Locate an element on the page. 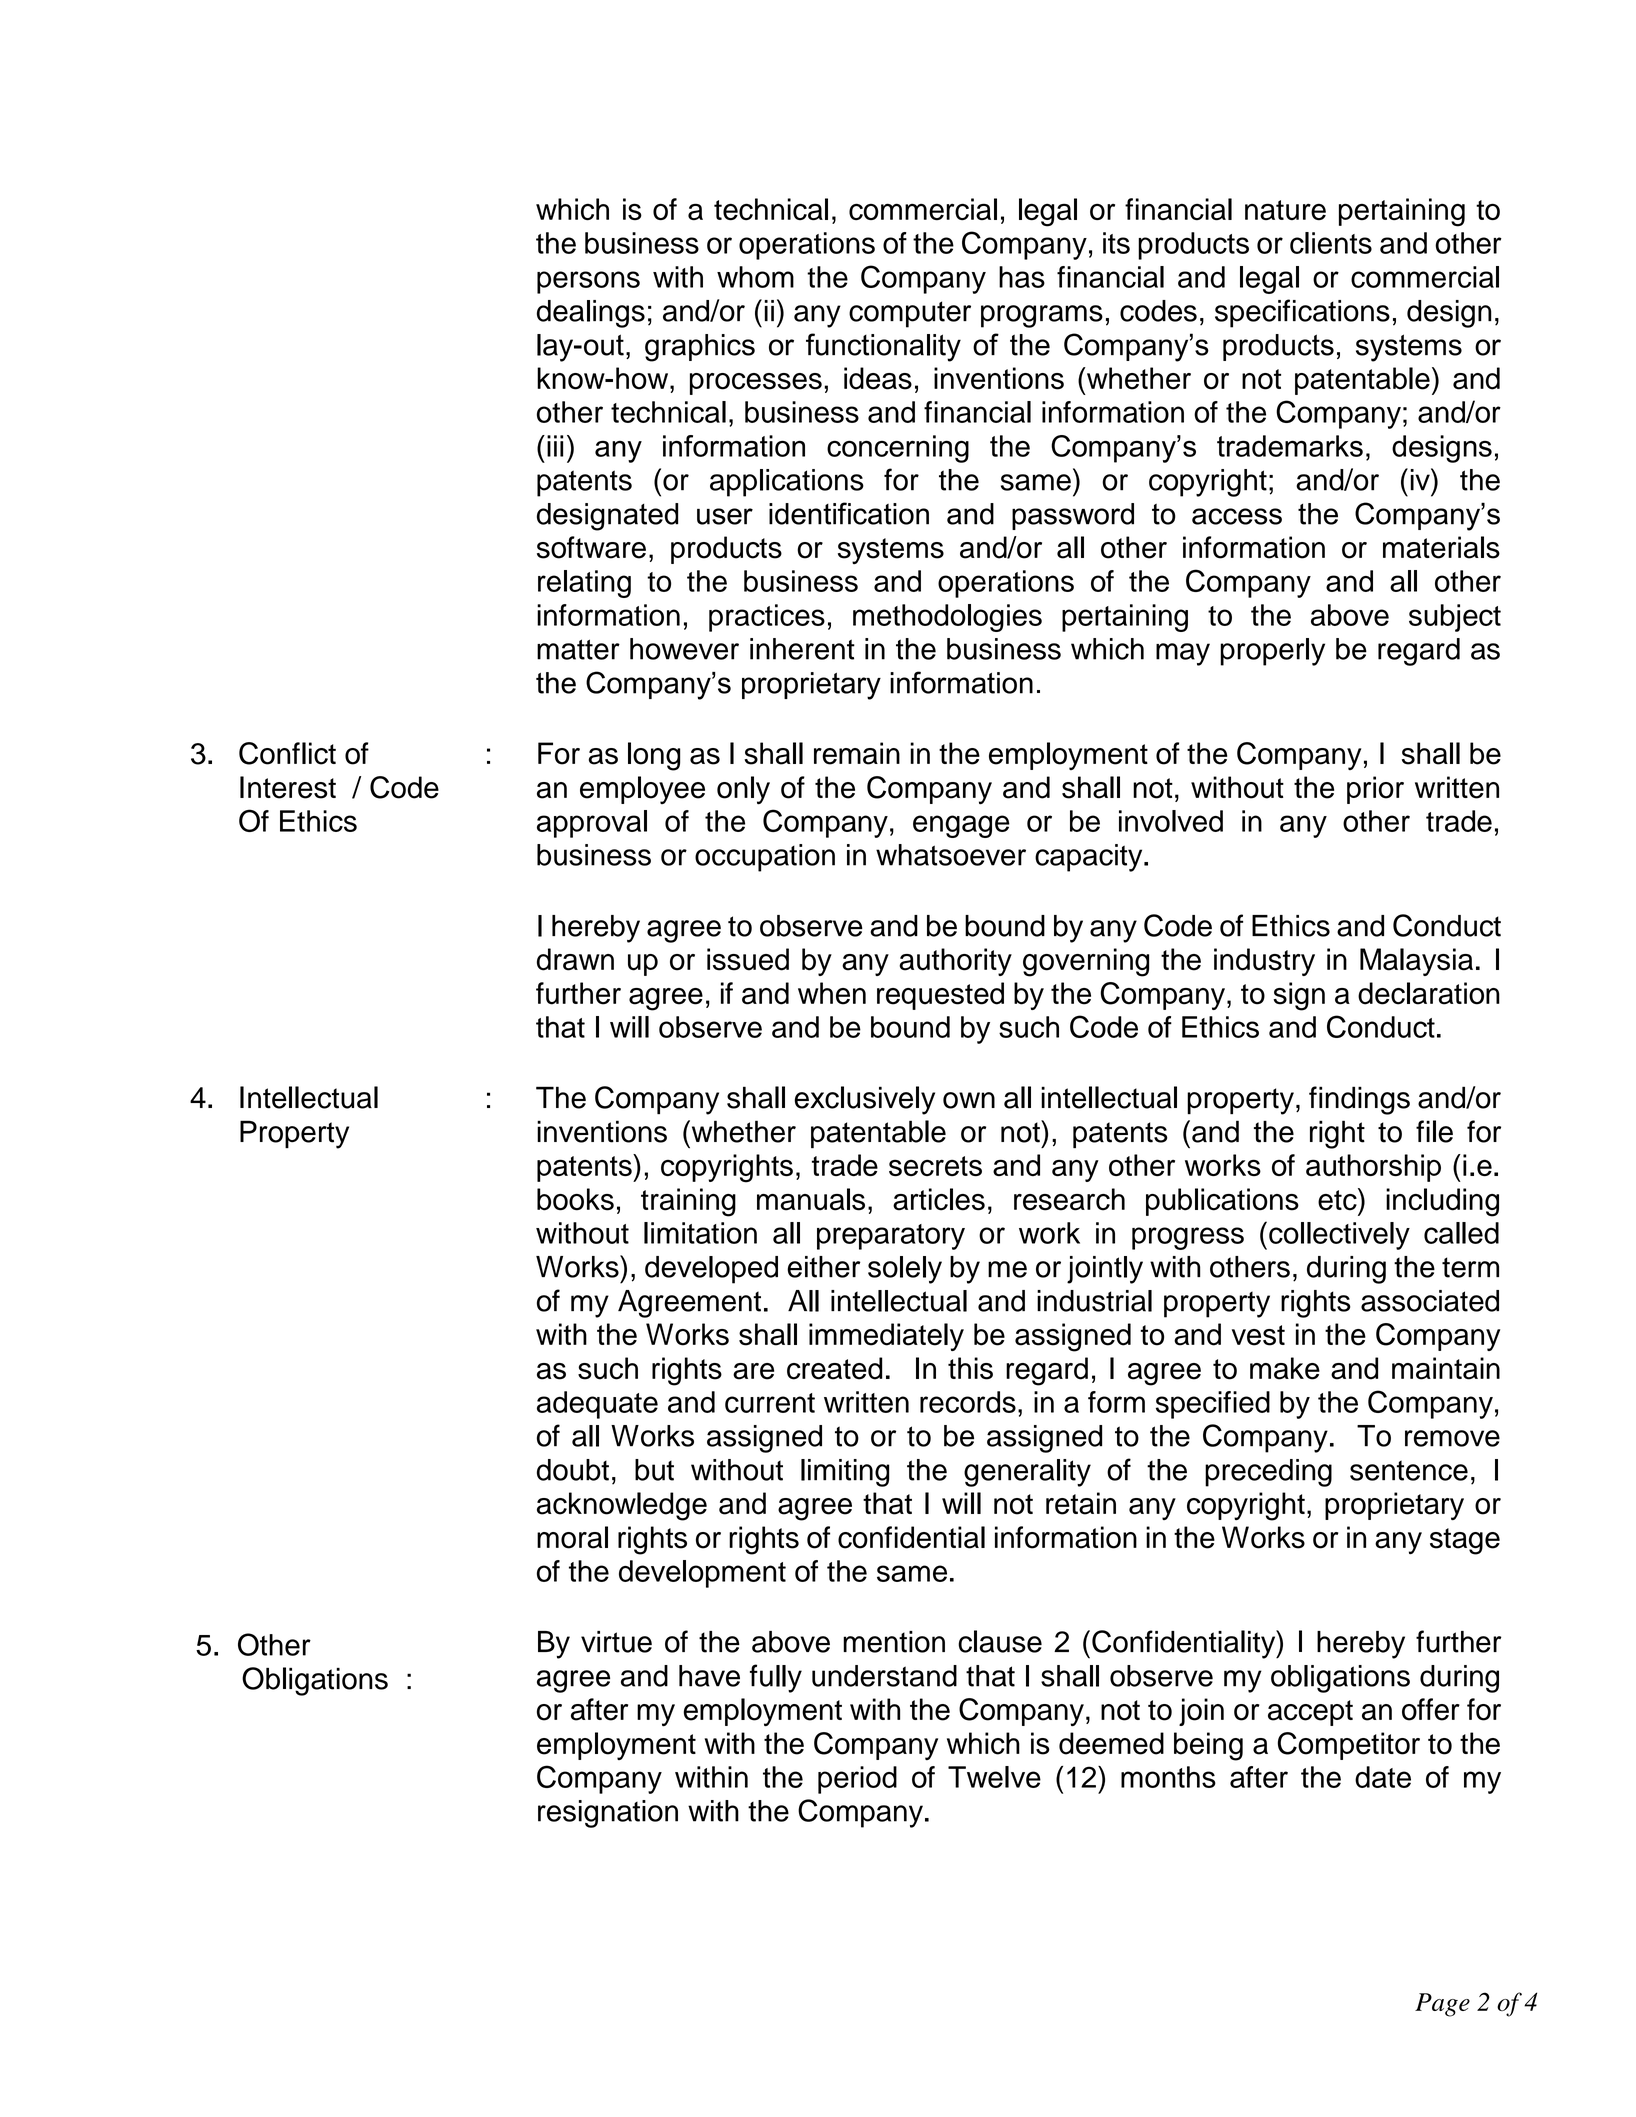 The image size is (1636, 2117). inherent is located at coordinates (802, 649).
